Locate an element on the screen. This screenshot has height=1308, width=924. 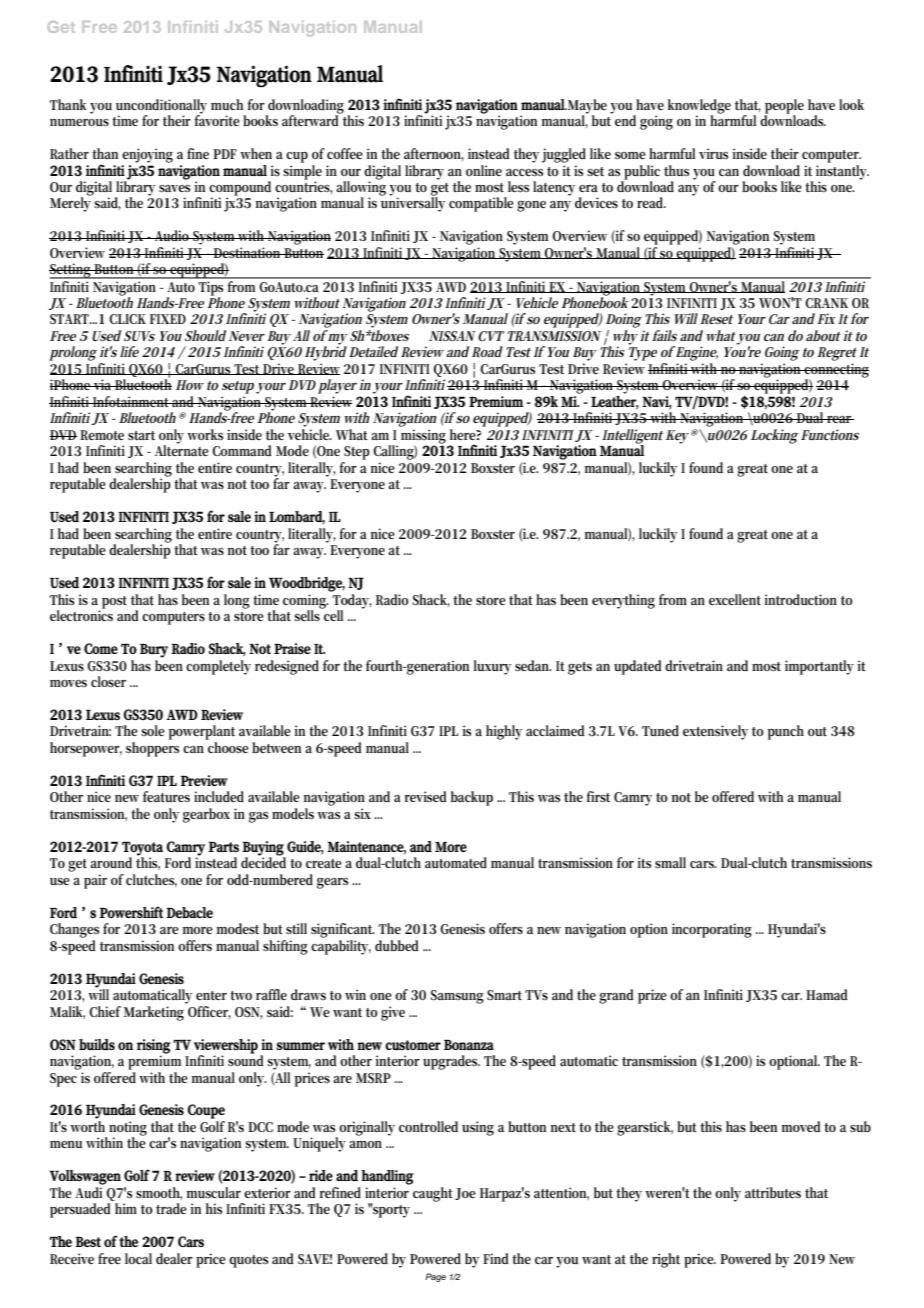
Find is located at coordinates (496, 1258).
